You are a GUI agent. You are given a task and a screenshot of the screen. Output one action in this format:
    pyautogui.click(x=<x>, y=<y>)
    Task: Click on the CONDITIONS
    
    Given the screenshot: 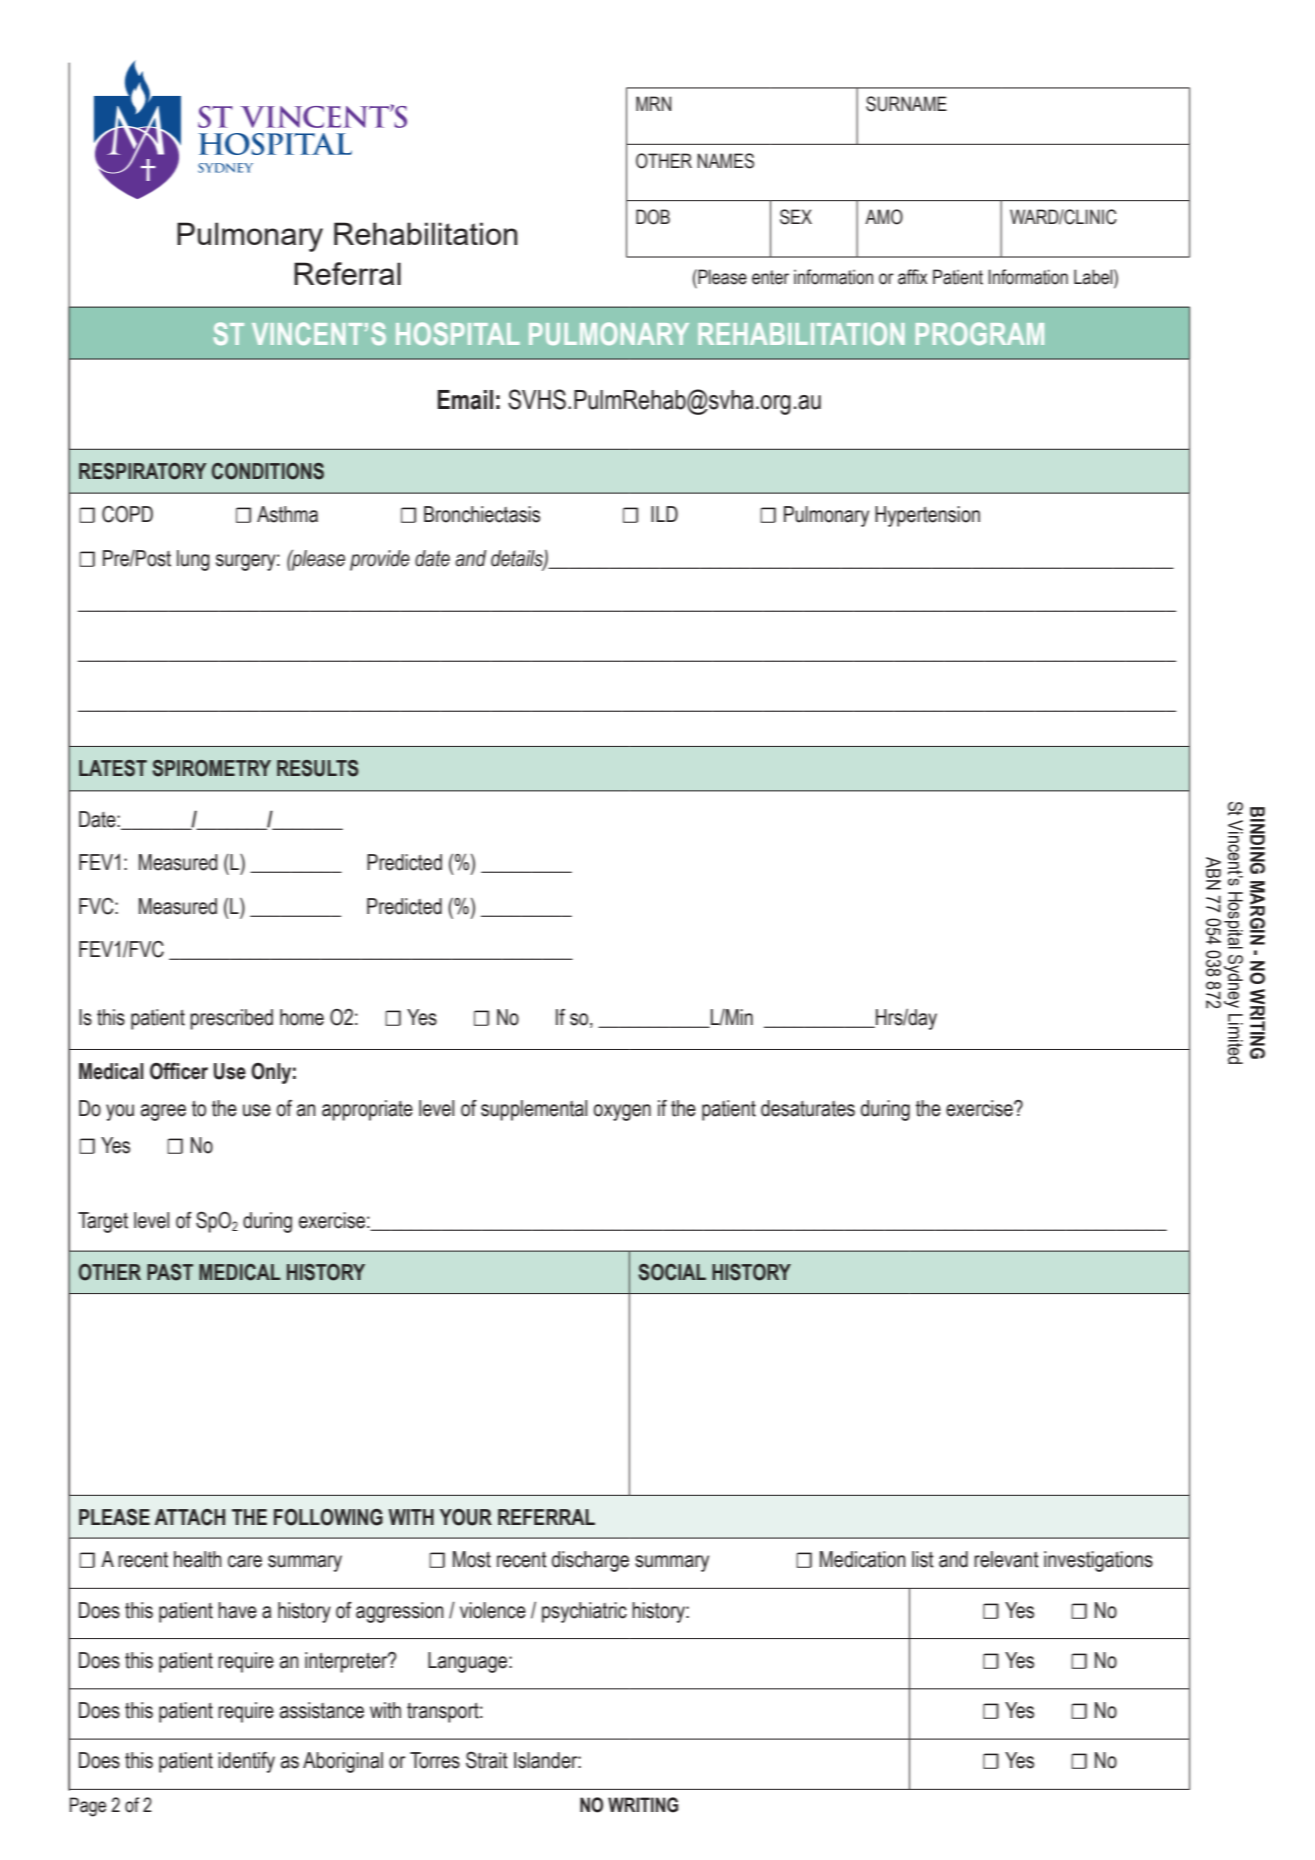 What is the action you would take?
    pyautogui.click(x=268, y=471)
